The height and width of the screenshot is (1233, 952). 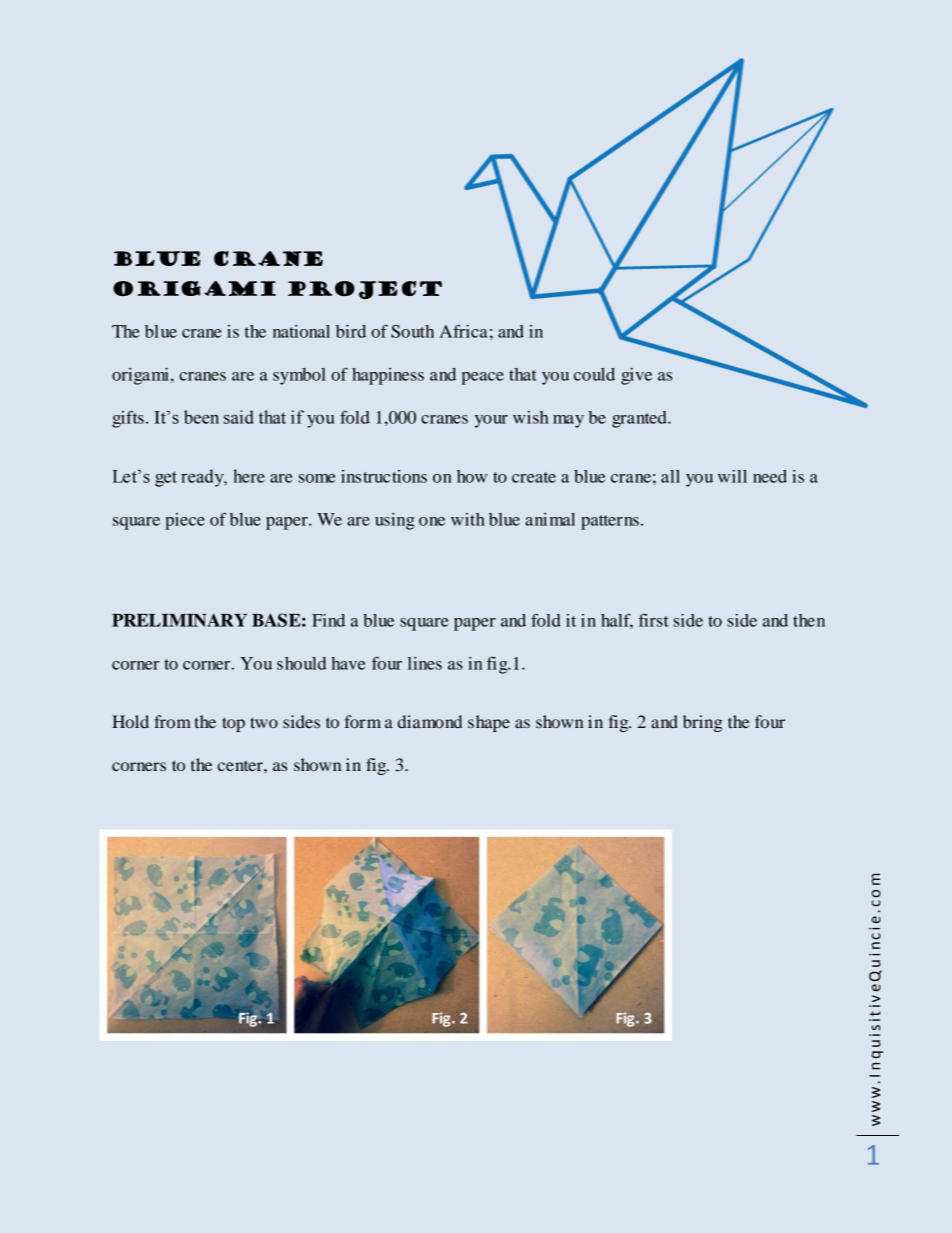 I want to click on Africa, so click(x=463, y=331).
